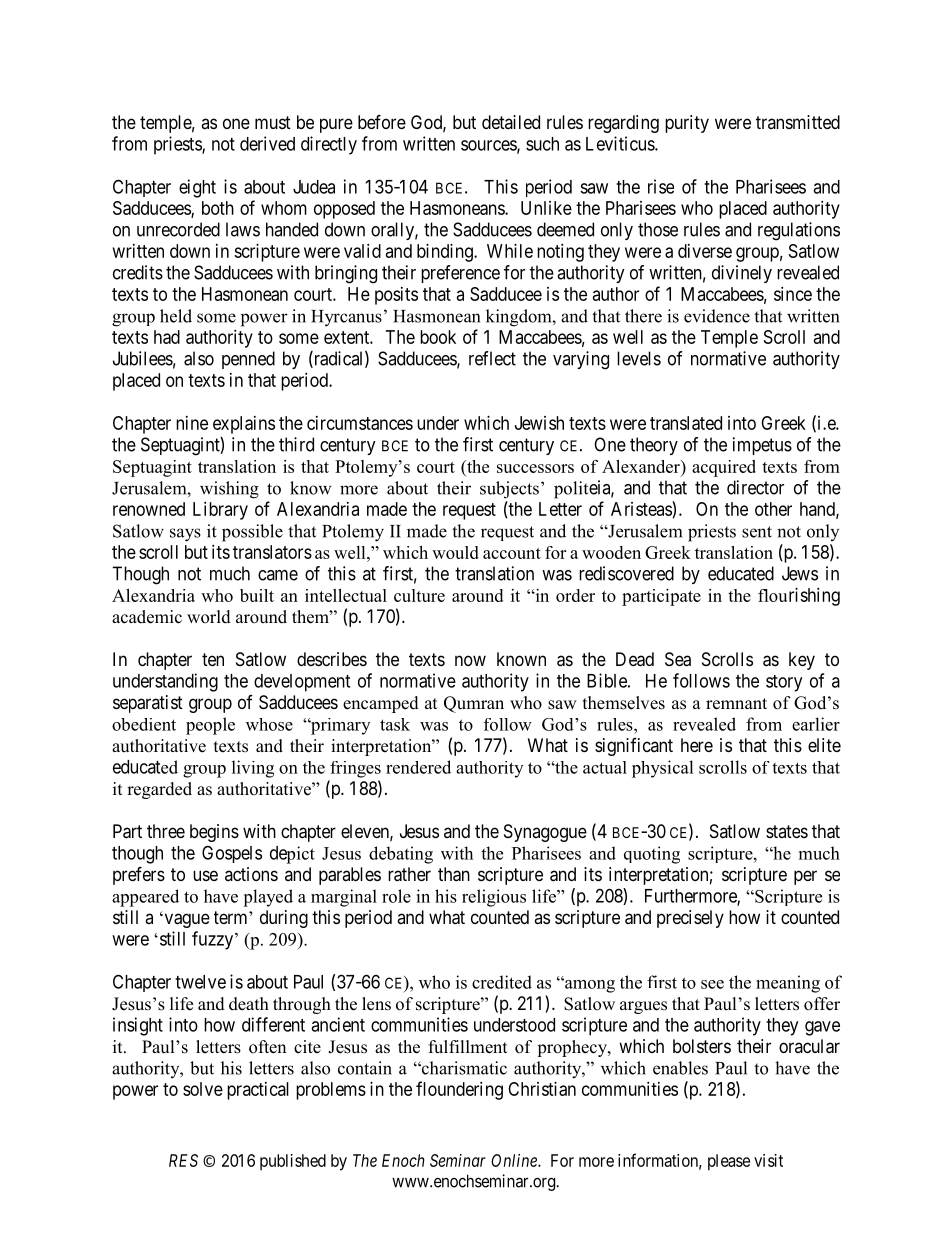 The width and height of the image is (952, 1233). What do you see at coordinates (267, 143) in the image?
I see `derived` at bounding box center [267, 143].
